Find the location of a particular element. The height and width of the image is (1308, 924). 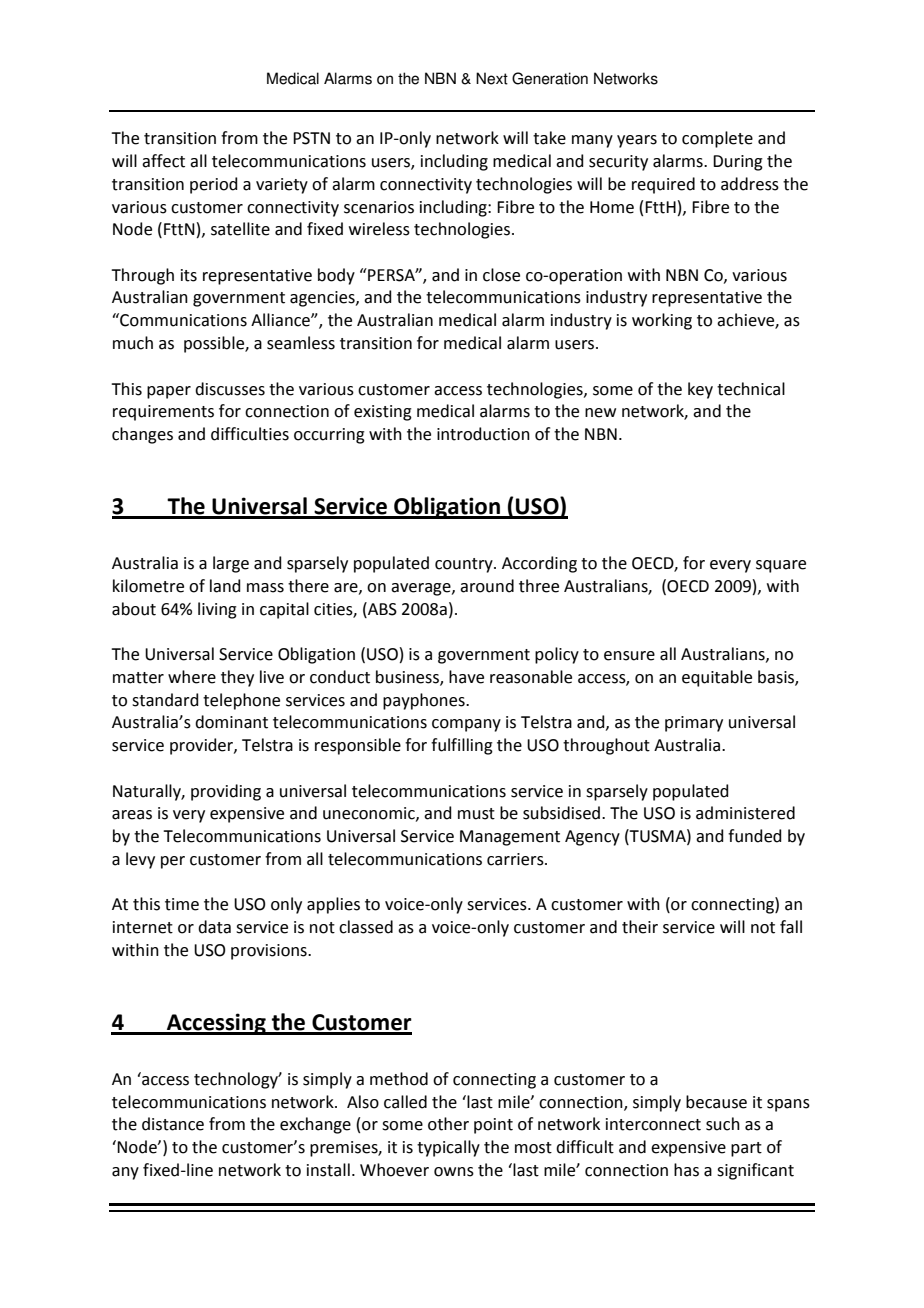

funded is located at coordinates (755, 836).
